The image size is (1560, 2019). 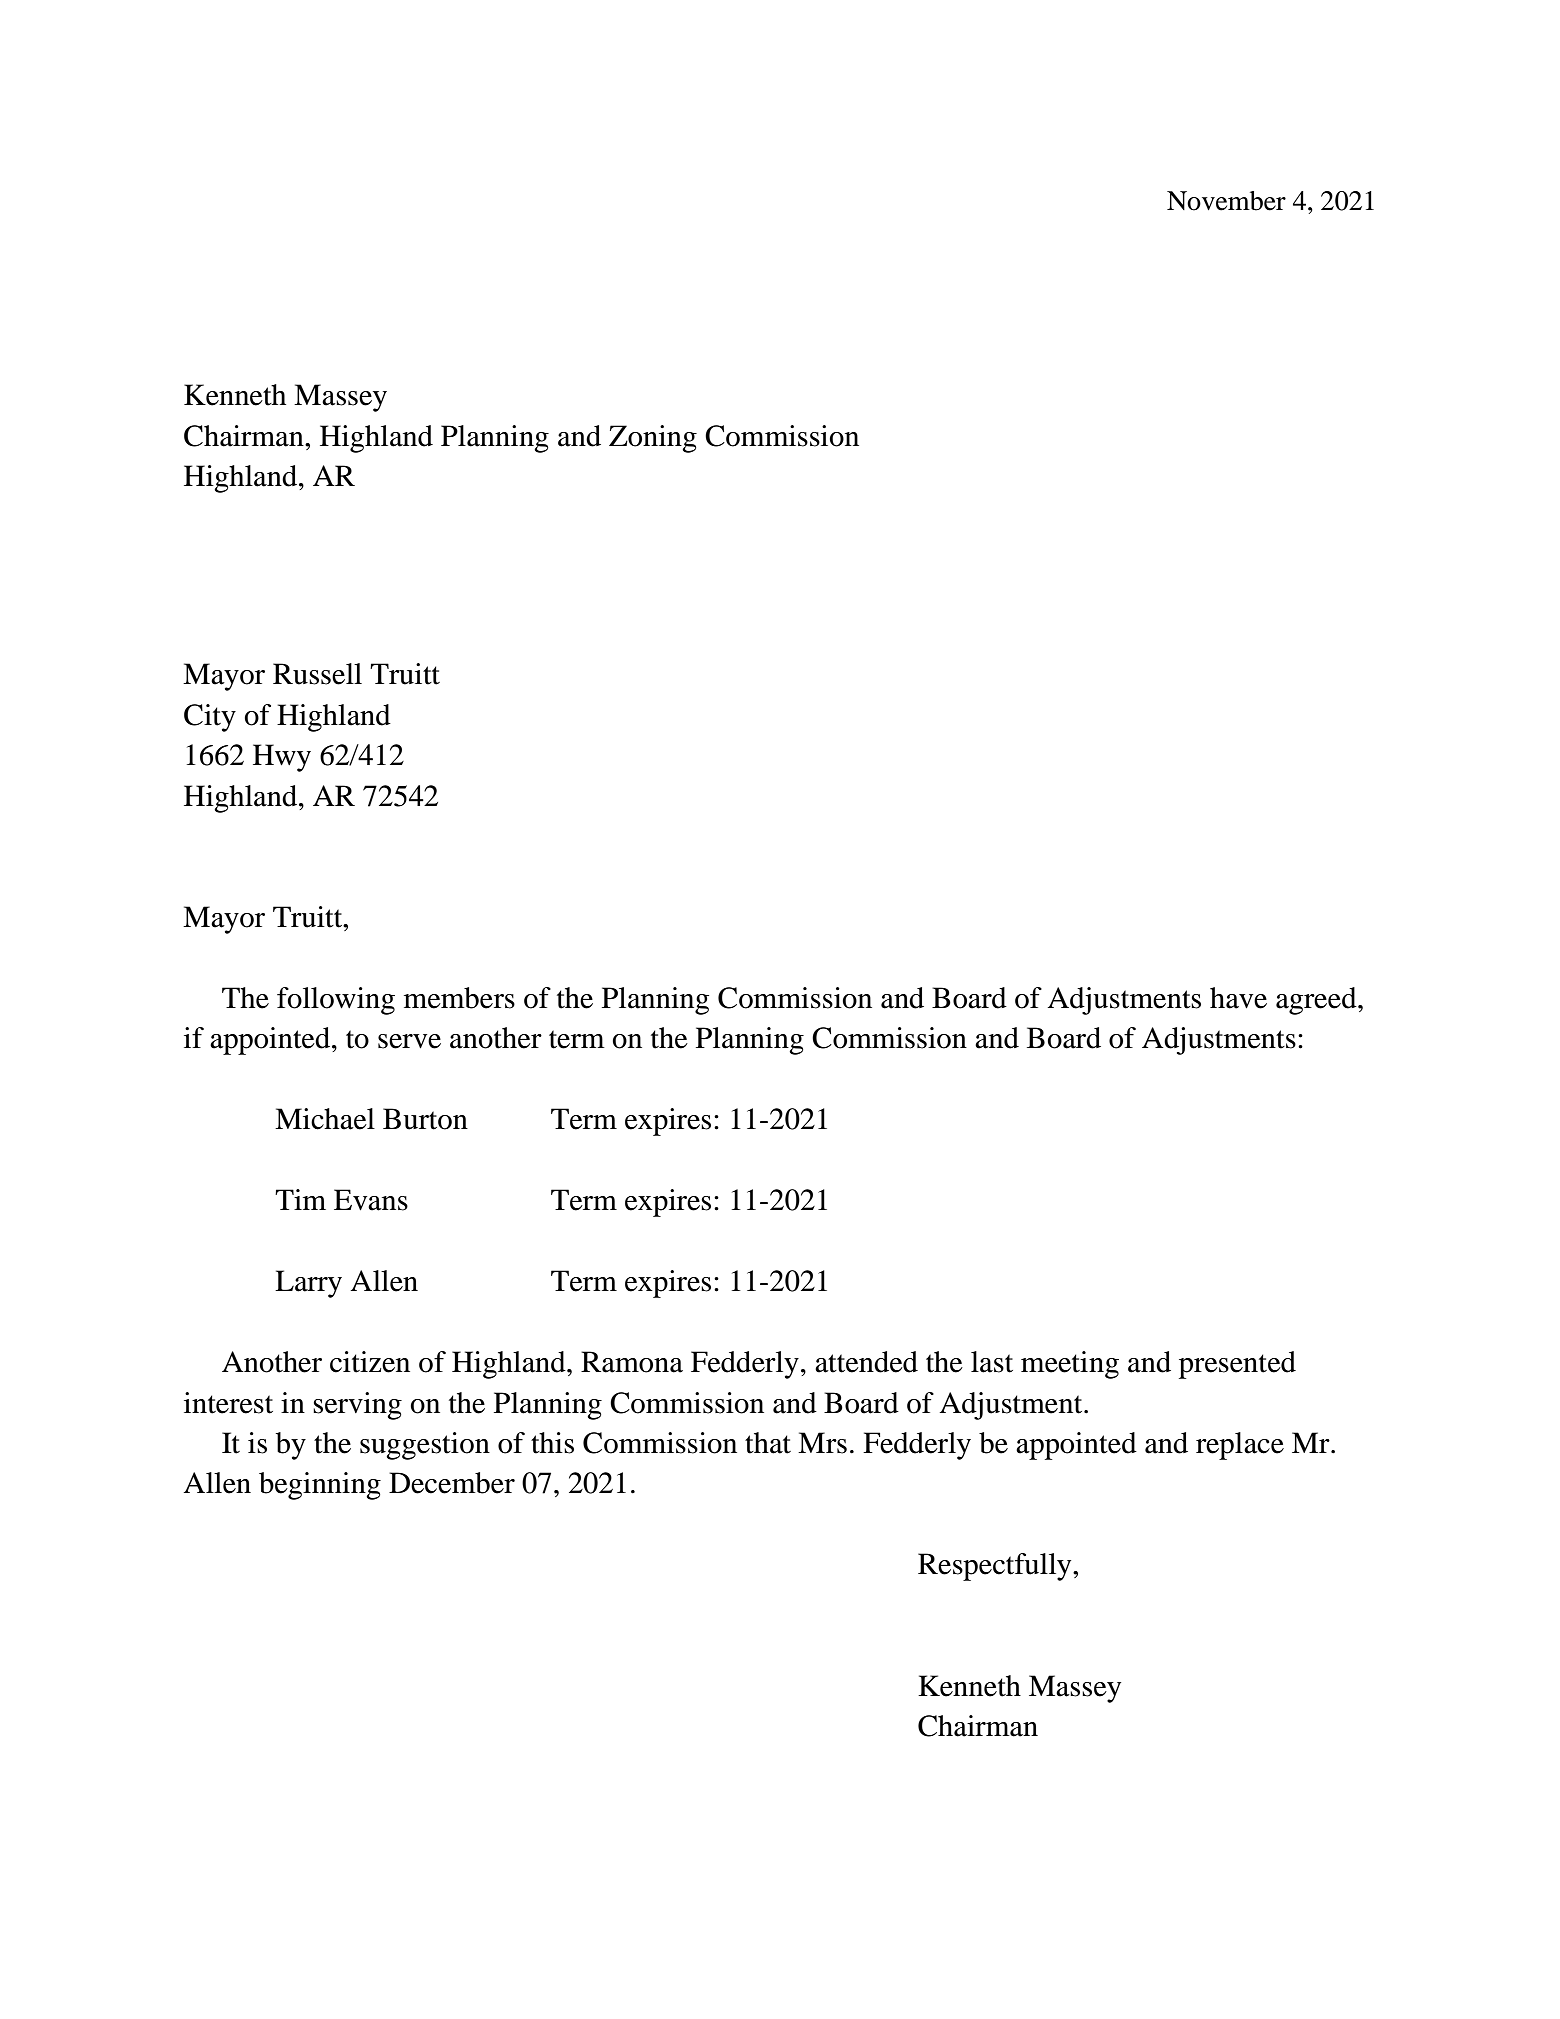 What do you see at coordinates (282, 758) in the screenshot?
I see `Hwy` at bounding box center [282, 758].
